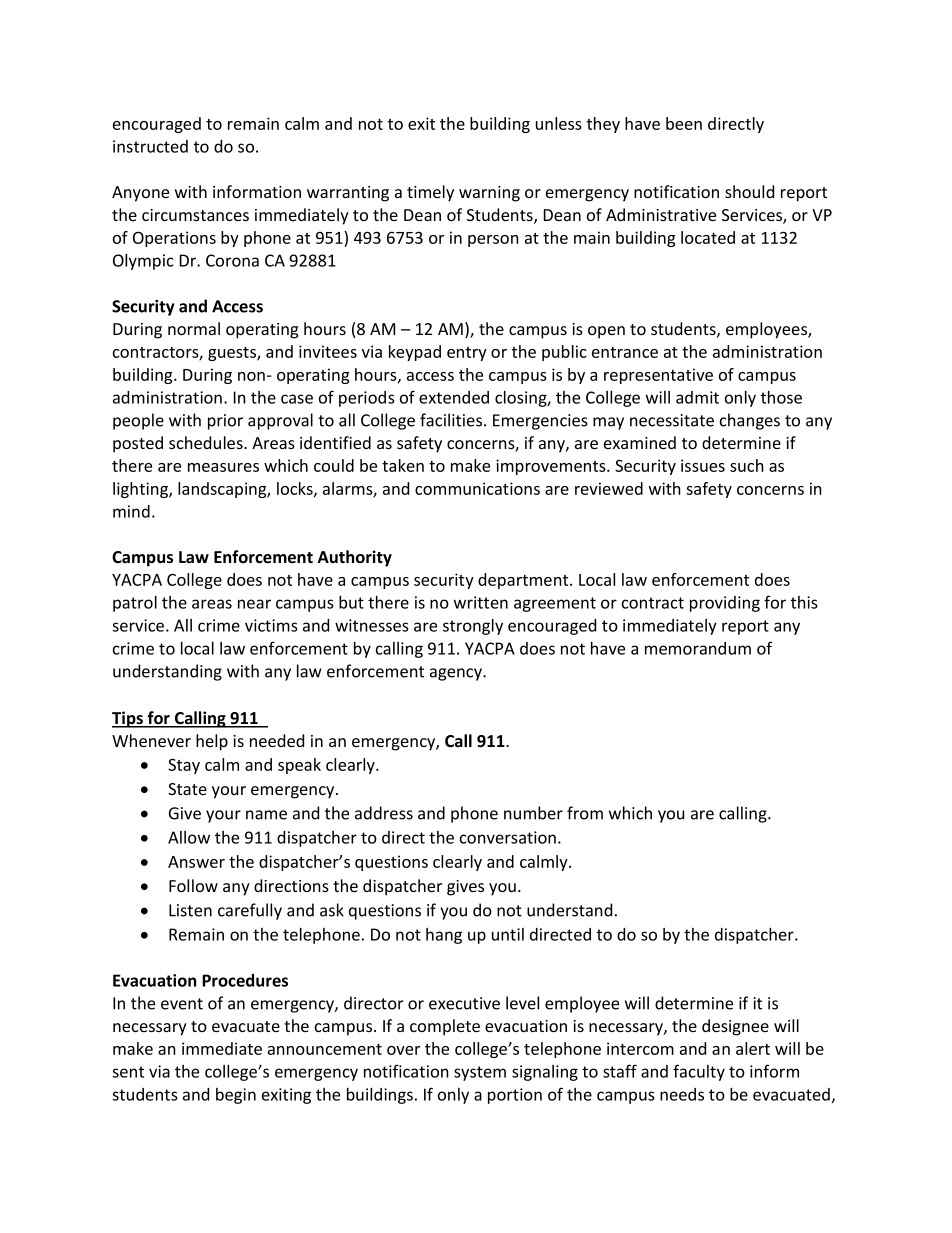 This screenshot has width=952, height=1233. I want to click on begin, so click(236, 1096).
